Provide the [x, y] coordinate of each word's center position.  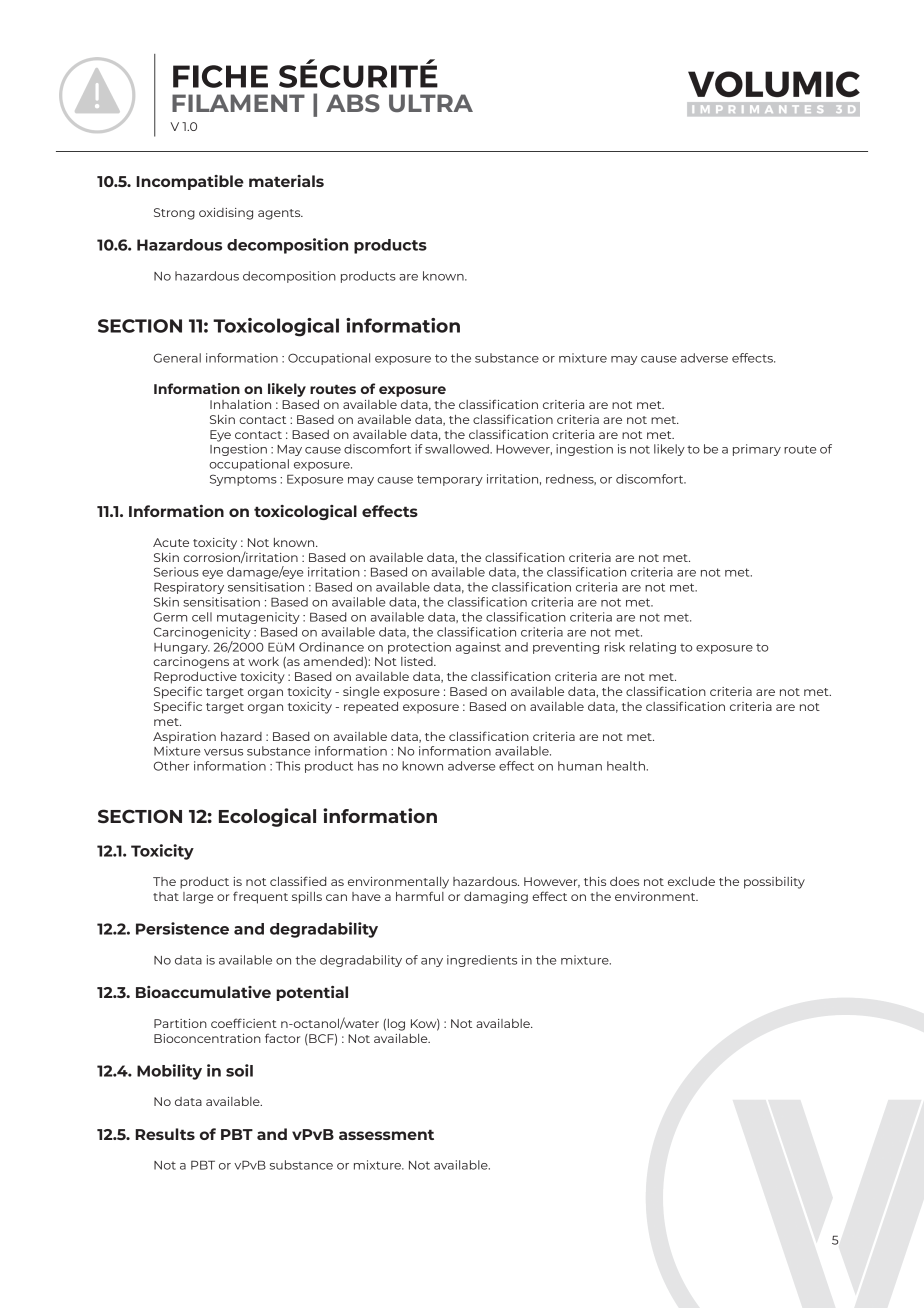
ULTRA [431, 103]
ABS [353, 103]
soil [239, 1070]
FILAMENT [238, 103]
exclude [691, 881]
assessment [386, 1134]
